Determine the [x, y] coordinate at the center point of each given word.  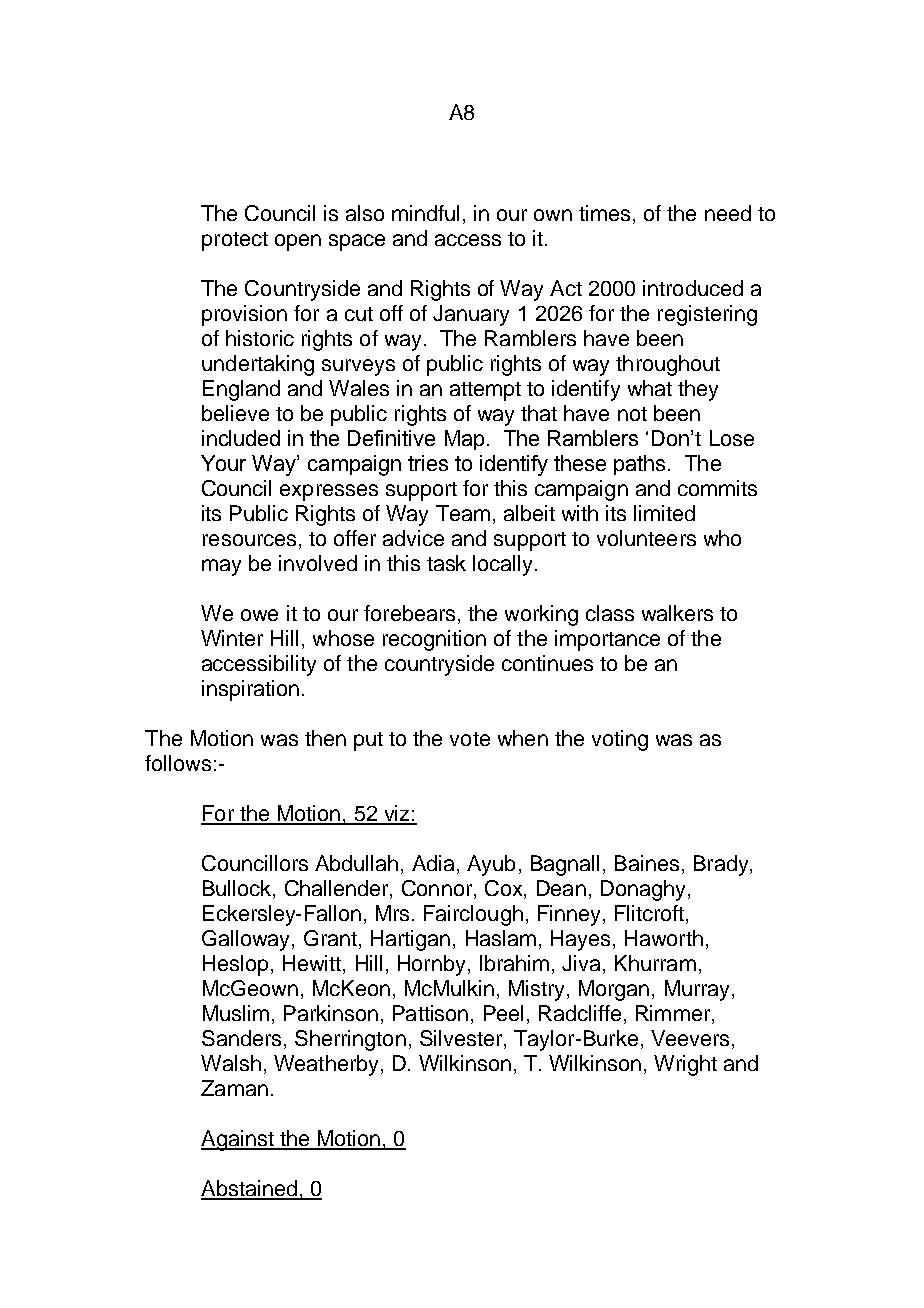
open [298, 242]
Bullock [238, 889]
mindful [425, 213]
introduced [693, 288]
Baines [647, 863]
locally [504, 565]
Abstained [250, 1189]
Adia [433, 863]
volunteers [646, 538]
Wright [685, 1065]
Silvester [462, 1039]
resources [249, 540]
